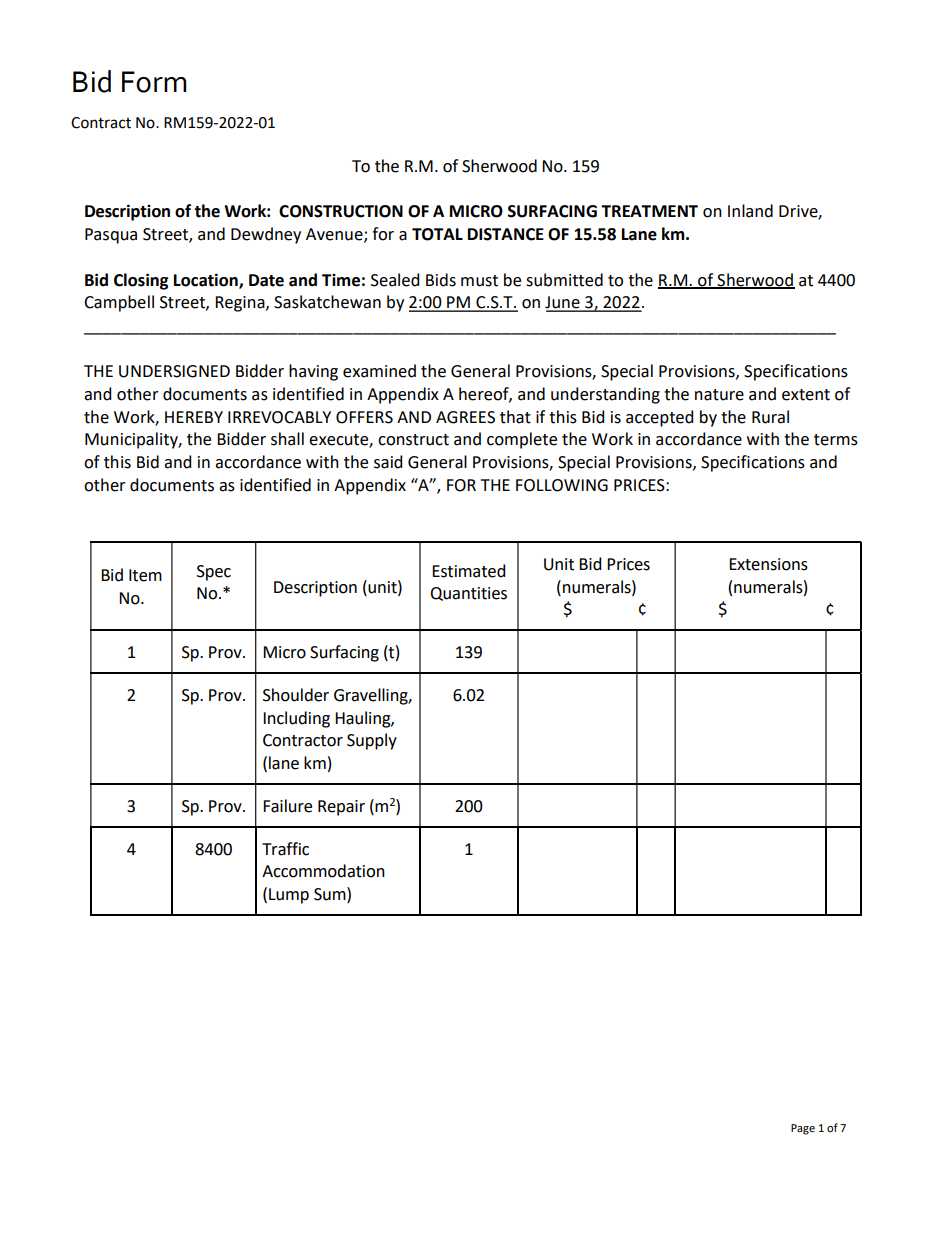 The image size is (952, 1233). I want to click on DISTANCE, so click(506, 234).
